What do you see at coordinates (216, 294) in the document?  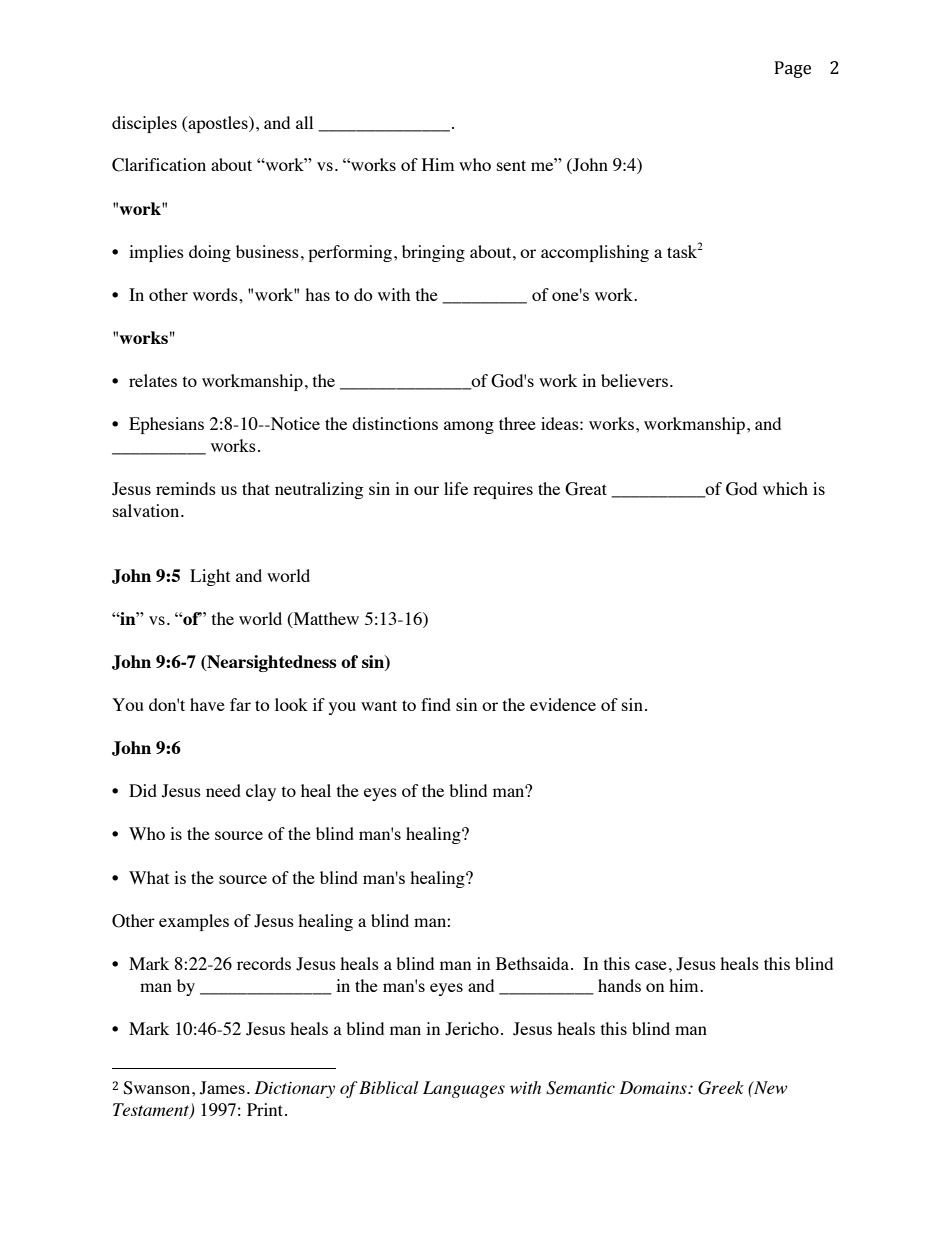 I see `words` at bounding box center [216, 294].
